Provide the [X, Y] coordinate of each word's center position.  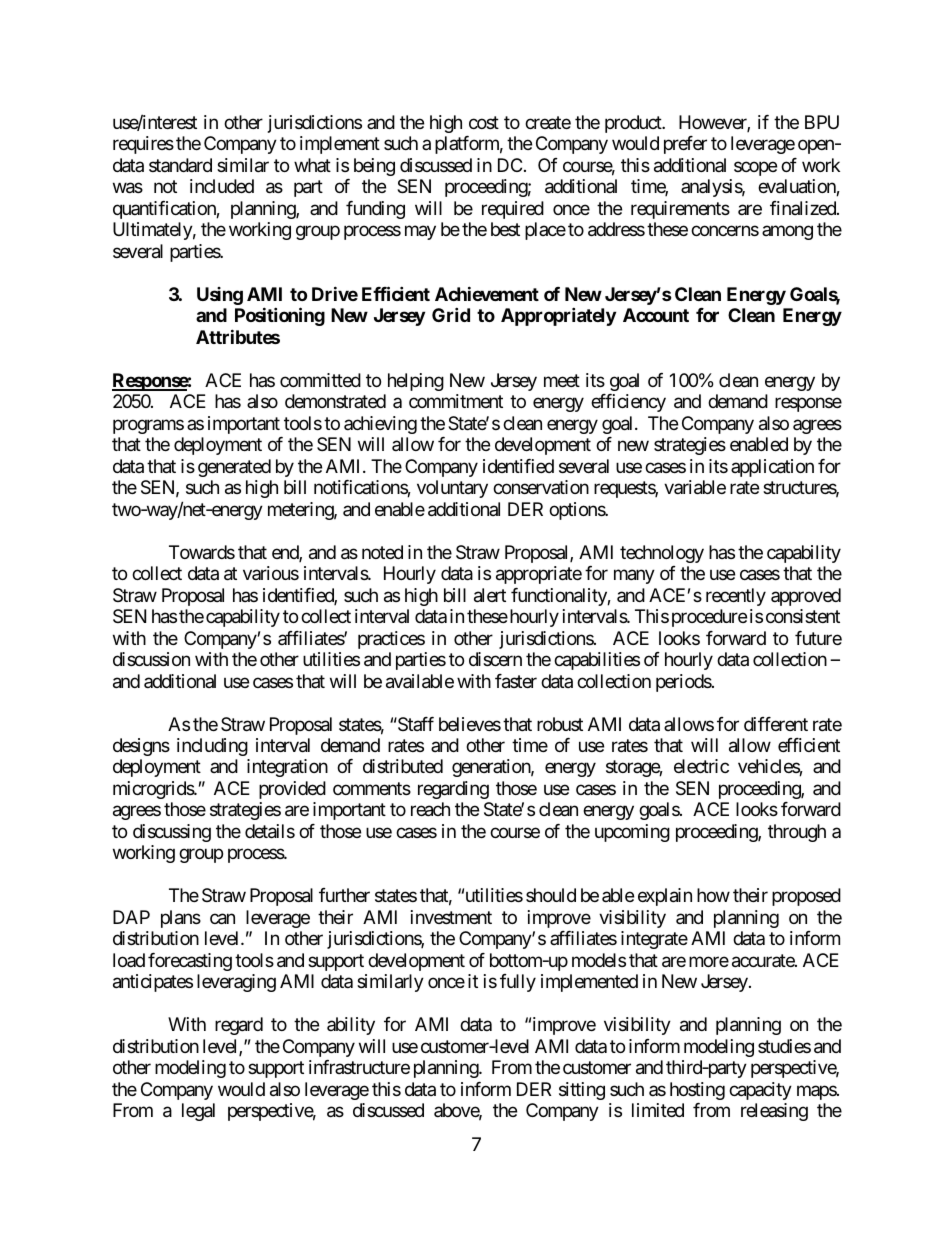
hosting [697, 1091]
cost [484, 122]
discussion [151, 659]
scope [755, 168]
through [797, 833]
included [222, 186]
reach [430, 809]
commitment [456, 401]
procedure [709, 618]
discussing [172, 833]
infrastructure [359, 1067]
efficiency [628, 403]
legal [198, 1112]
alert [490, 595]
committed [320, 380]
